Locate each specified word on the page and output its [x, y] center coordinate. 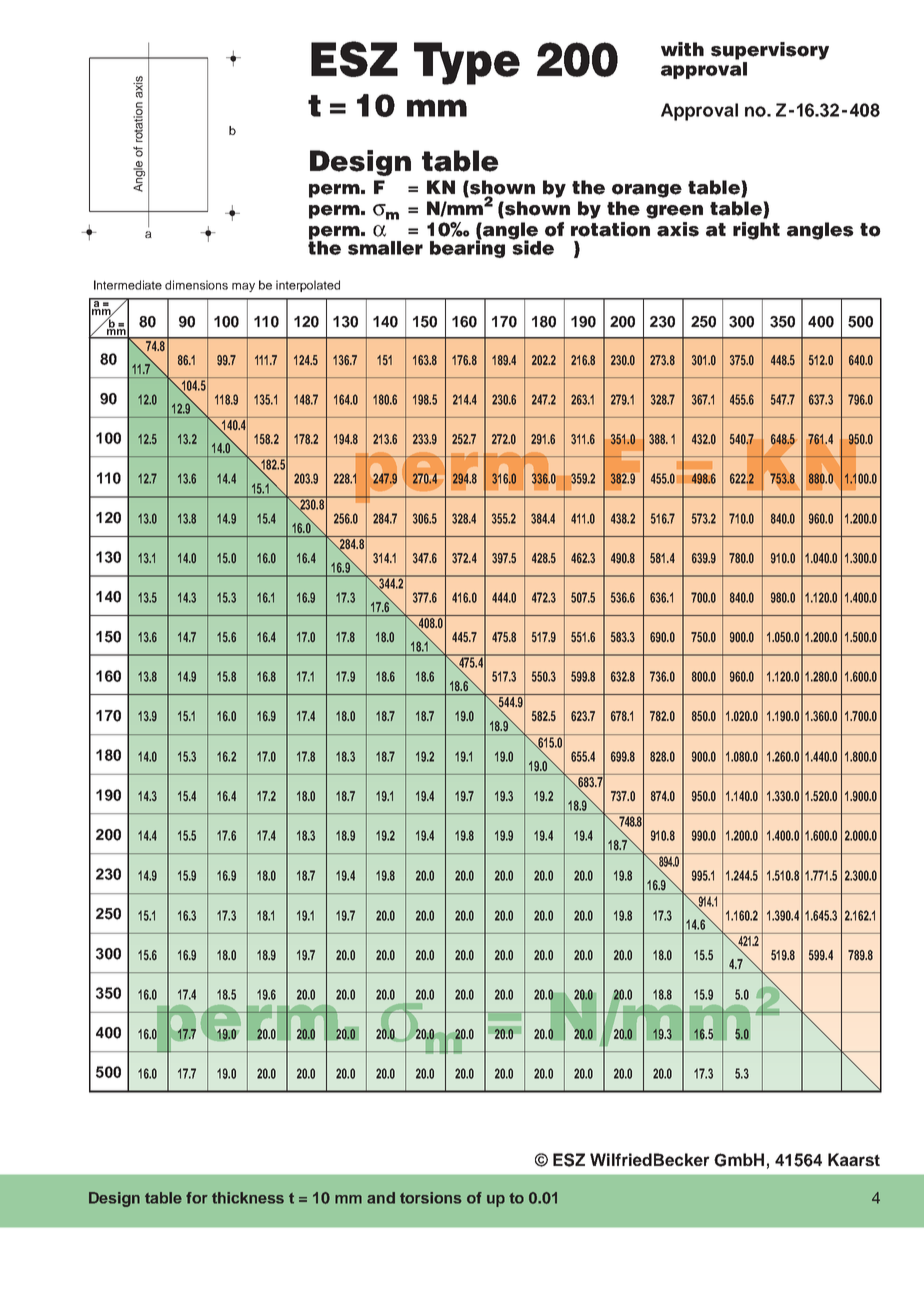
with [682, 49]
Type [467, 63]
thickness [248, 1198]
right [756, 231]
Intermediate [128, 285]
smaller [385, 248]
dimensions [196, 285]
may [243, 287]
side [532, 246]
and [381, 1198]
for [197, 1198]
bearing [467, 248]
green [674, 212]
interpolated [308, 286]
